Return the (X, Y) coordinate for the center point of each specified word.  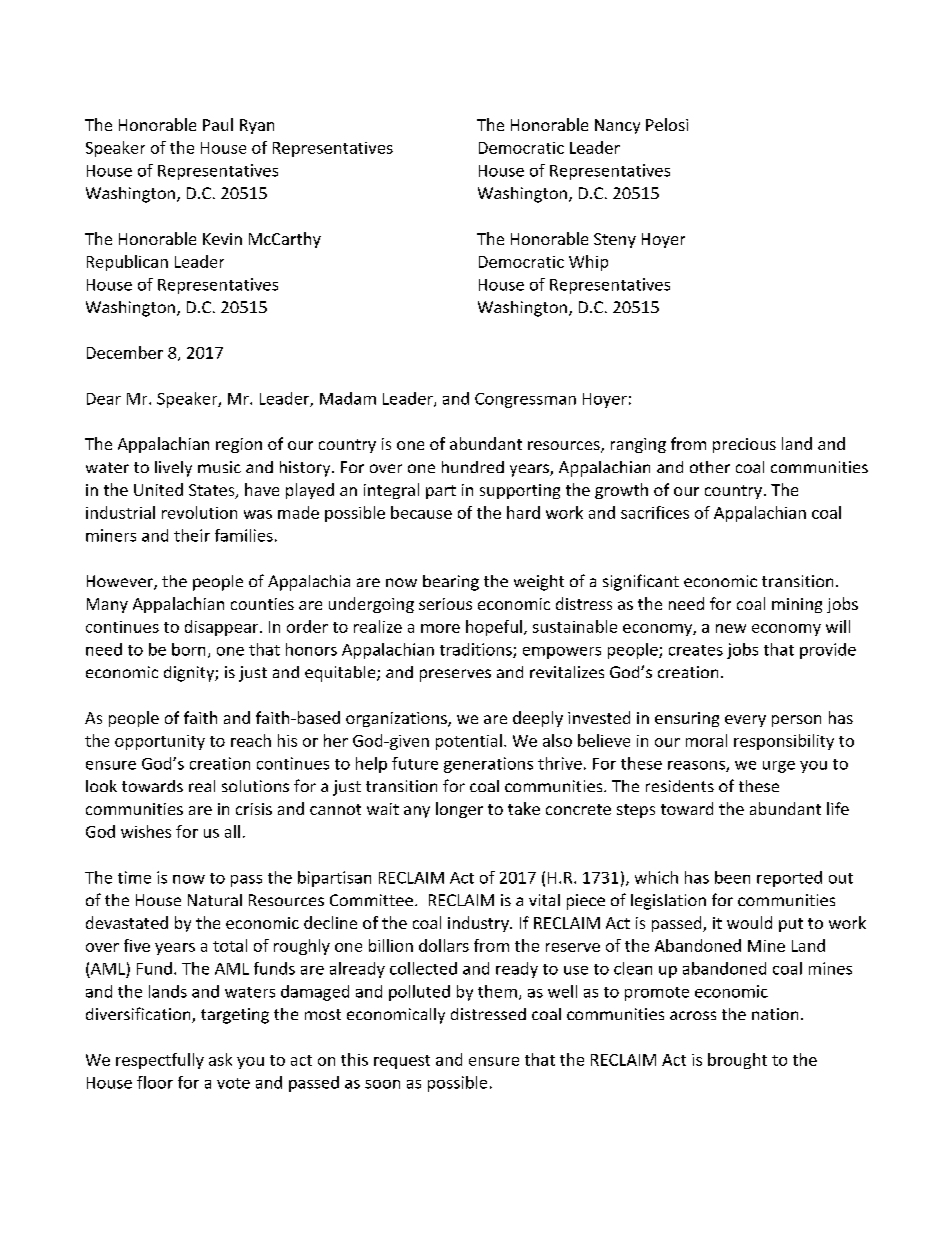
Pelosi (667, 124)
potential (469, 742)
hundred (473, 467)
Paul (218, 124)
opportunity (160, 742)
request (402, 1062)
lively (173, 469)
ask (220, 1059)
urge (779, 767)
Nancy (617, 126)
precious (744, 445)
